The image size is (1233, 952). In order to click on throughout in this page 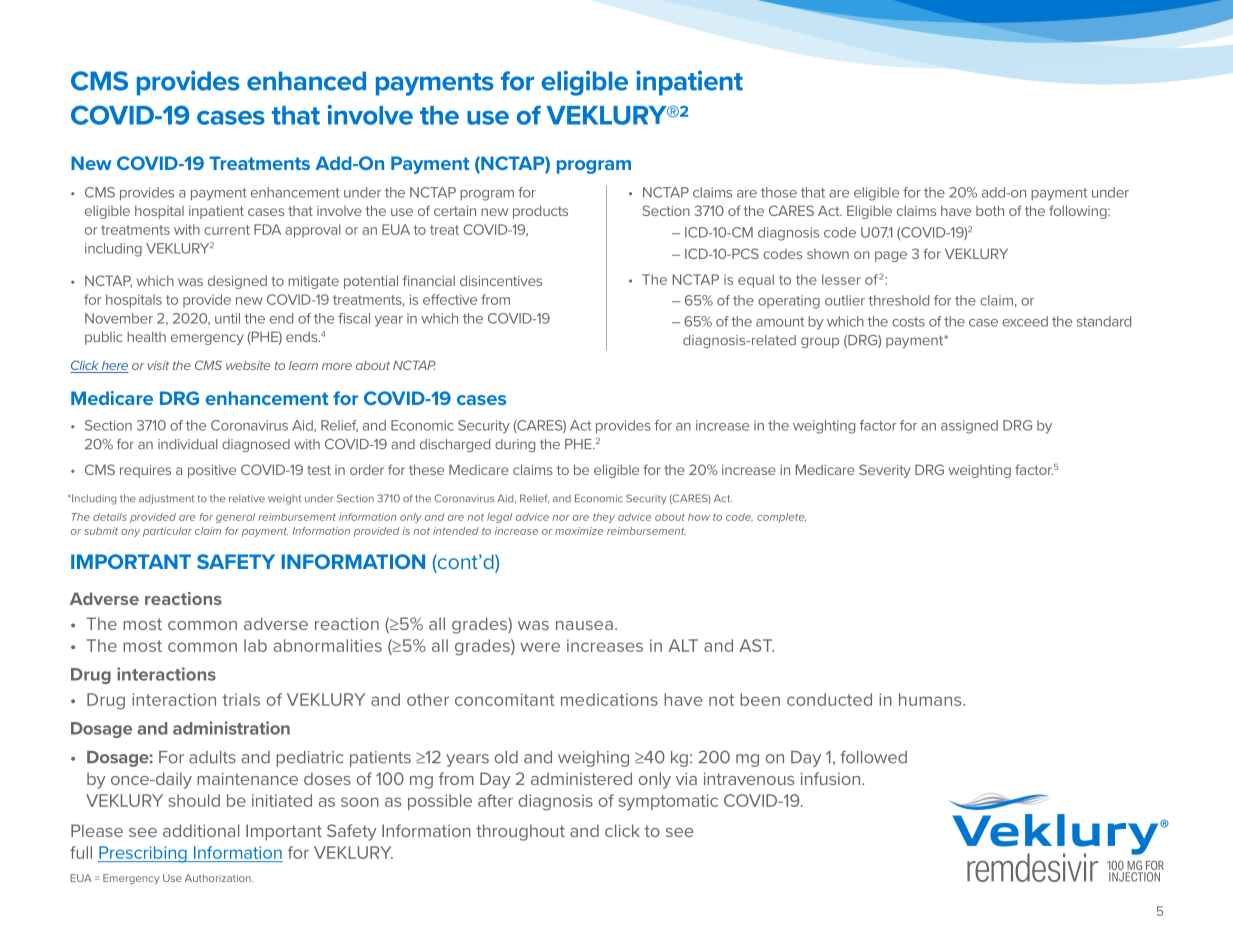, I will do `click(520, 832)`.
